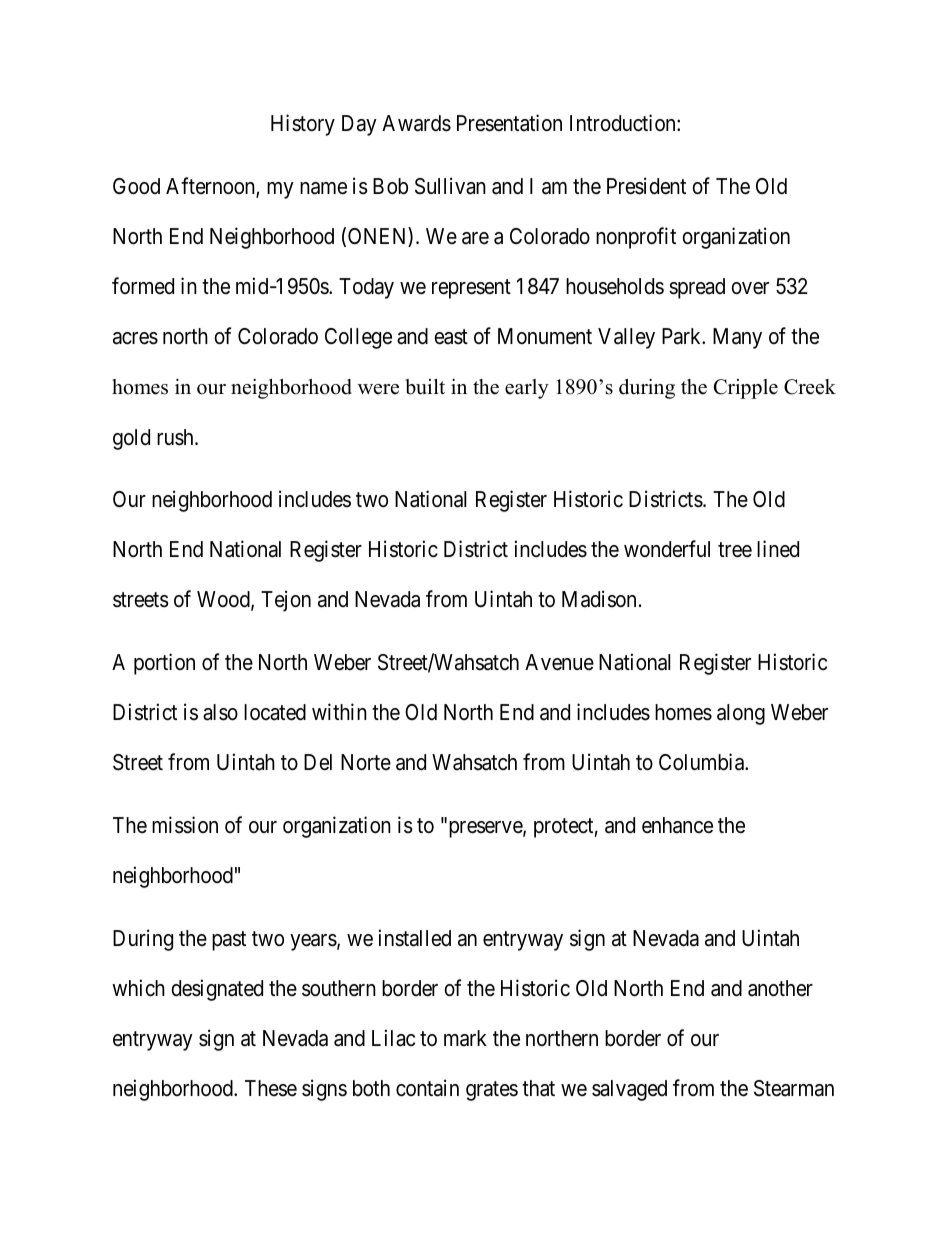 This image has width=952, height=1233. Describe the element at coordinates (778, 549) in the image. I see `lined` at that location.
